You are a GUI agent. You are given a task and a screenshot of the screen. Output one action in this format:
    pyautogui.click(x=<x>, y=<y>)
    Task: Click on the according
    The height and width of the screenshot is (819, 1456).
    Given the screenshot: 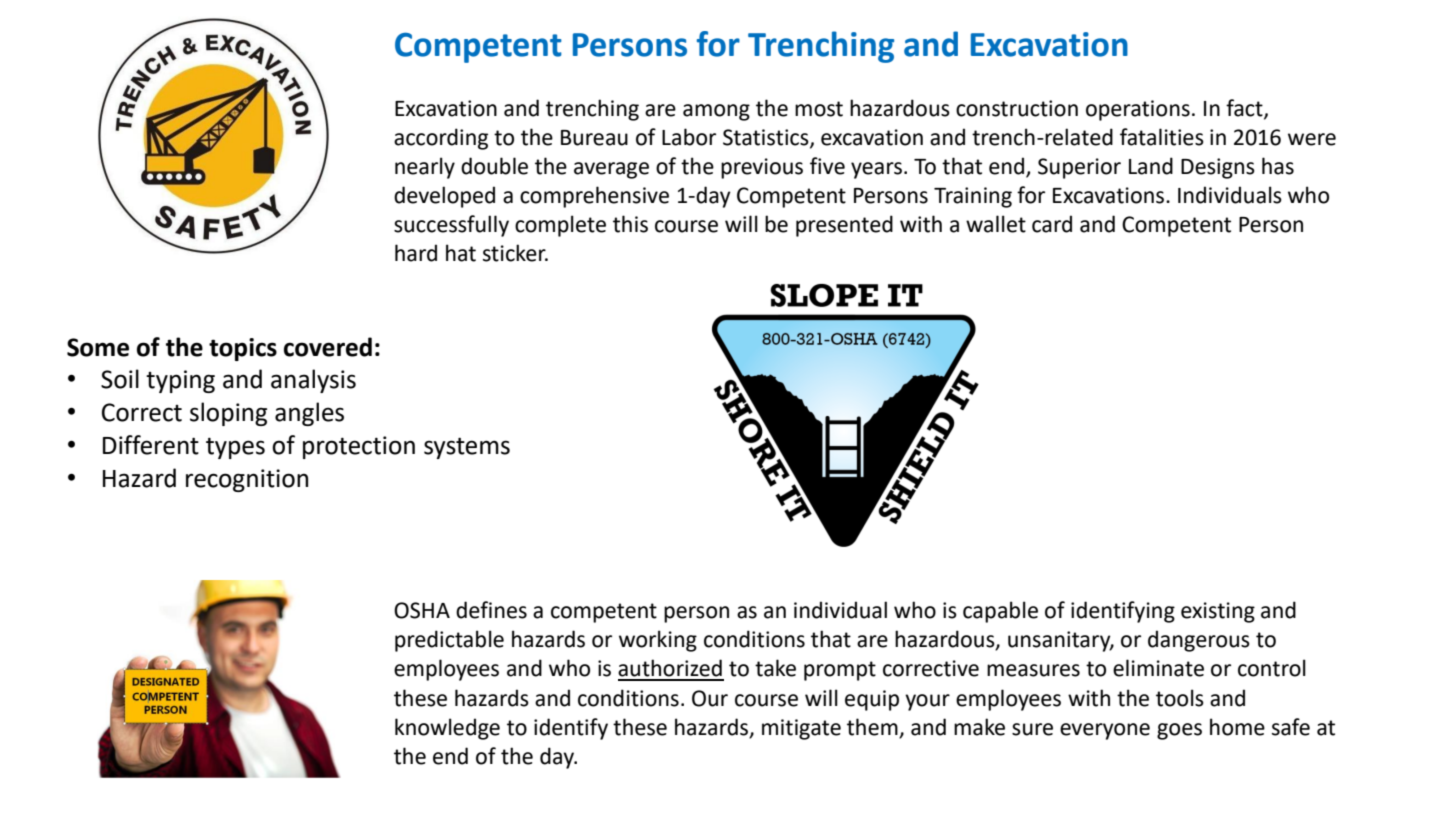 What is the action you would take?
    pyautogui.click(x=441, y=139)
